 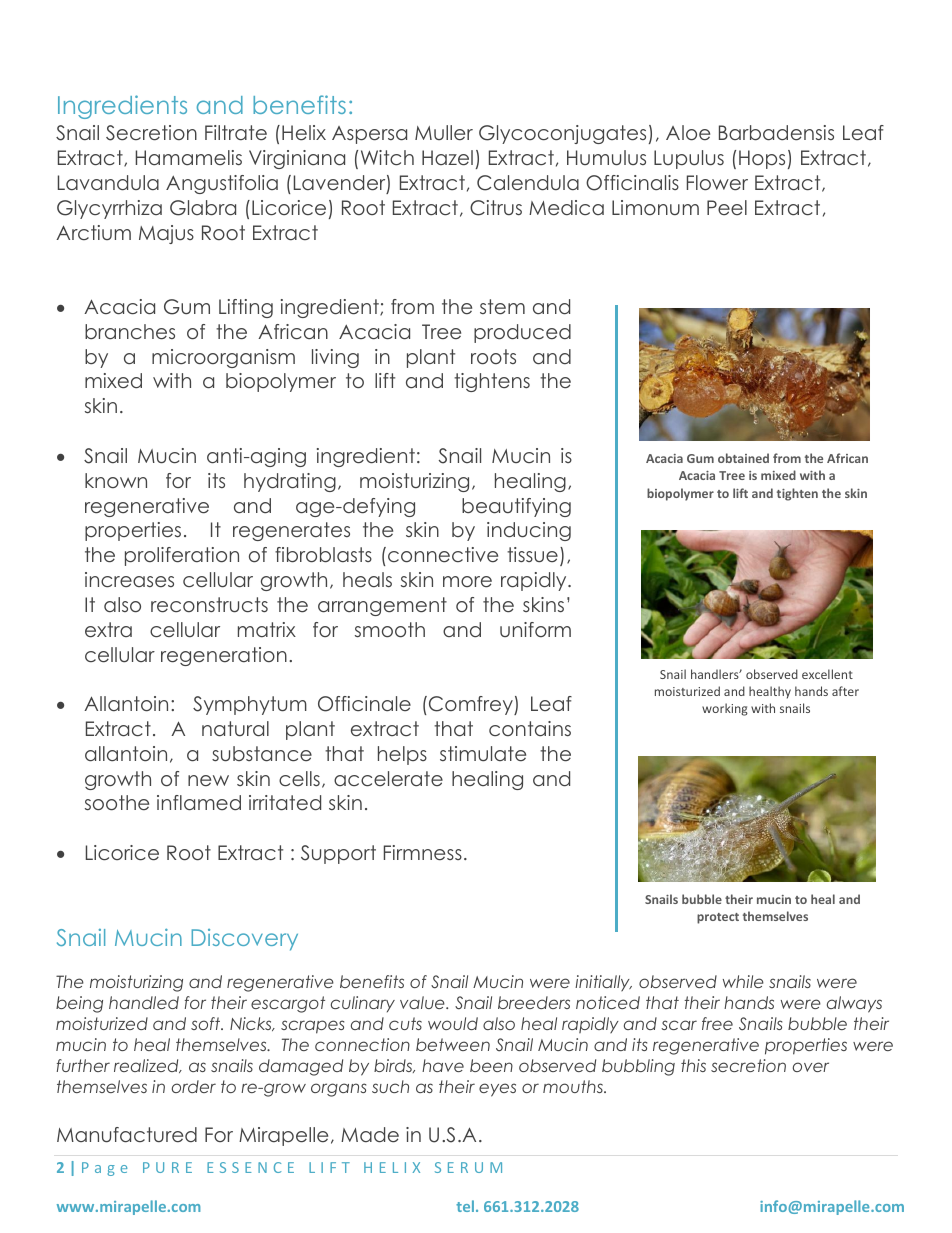 I want to click on Hazel, so click(x=447, y=158).
